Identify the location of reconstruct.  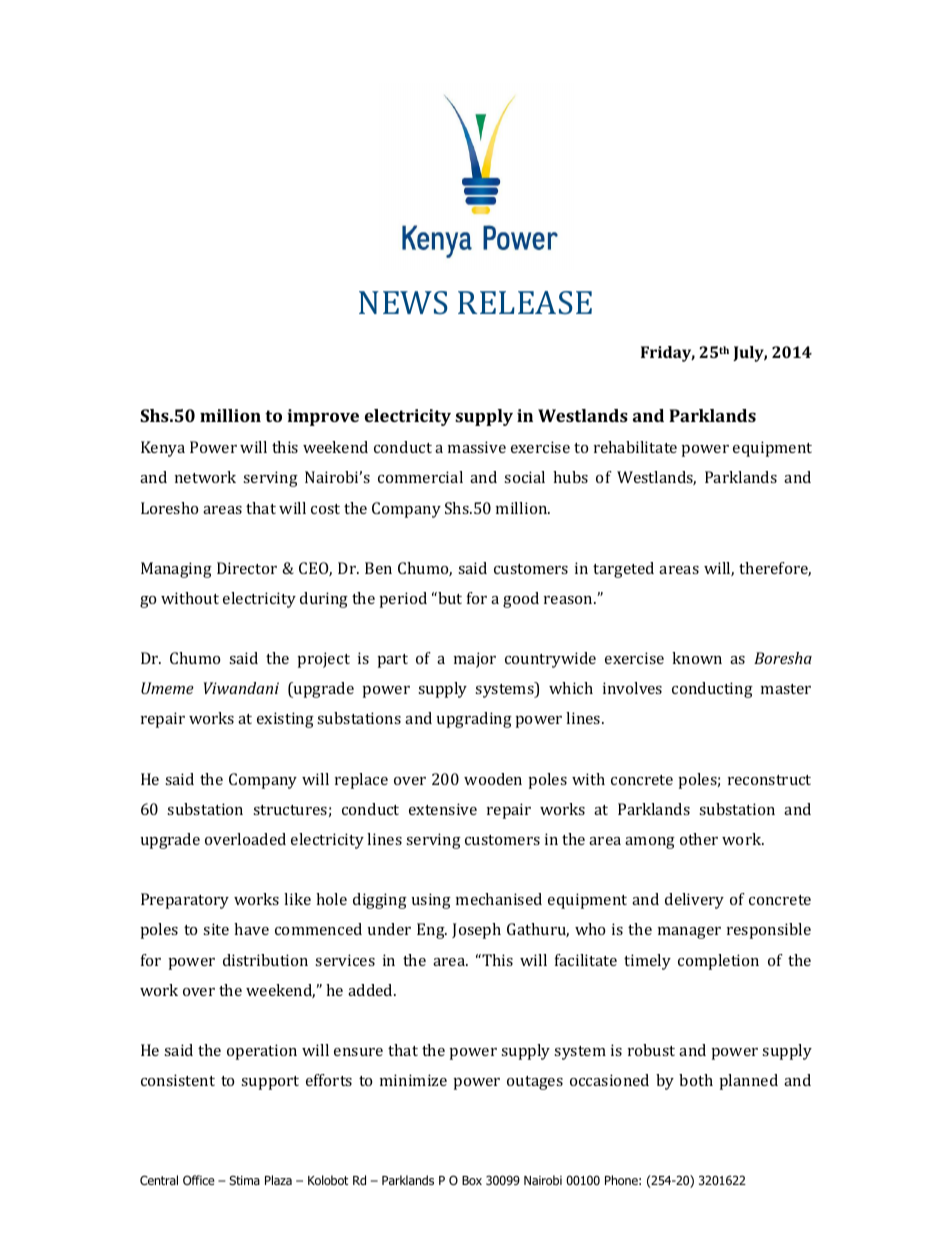
(769, 780).
